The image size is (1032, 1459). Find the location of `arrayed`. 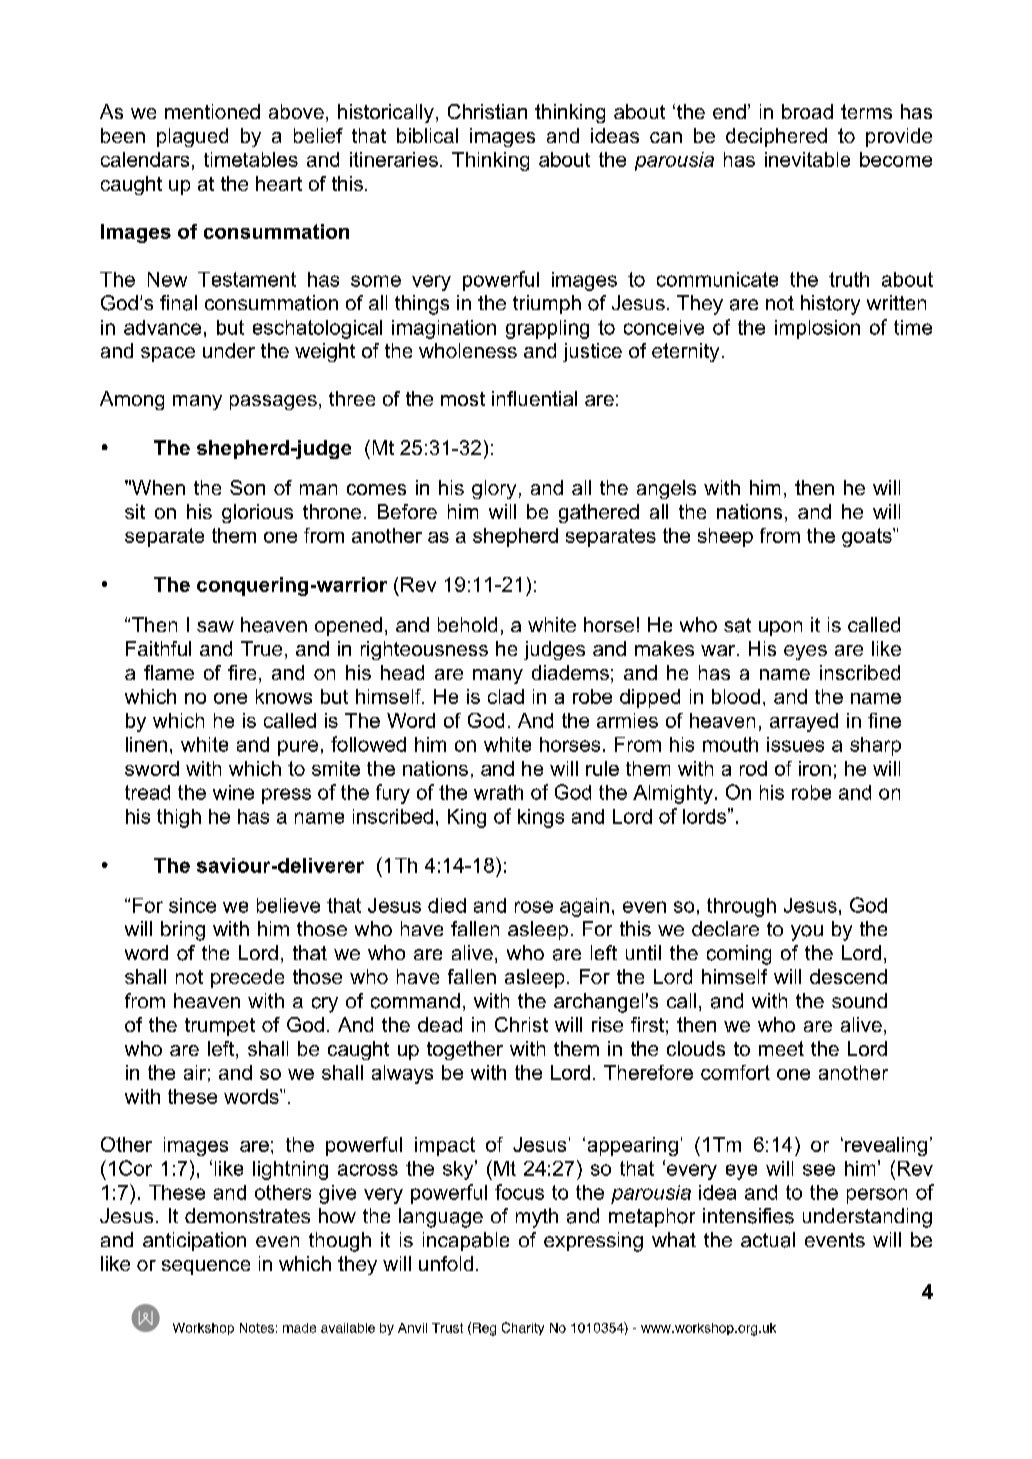

arrayed is located at coordinates (804, 722).
